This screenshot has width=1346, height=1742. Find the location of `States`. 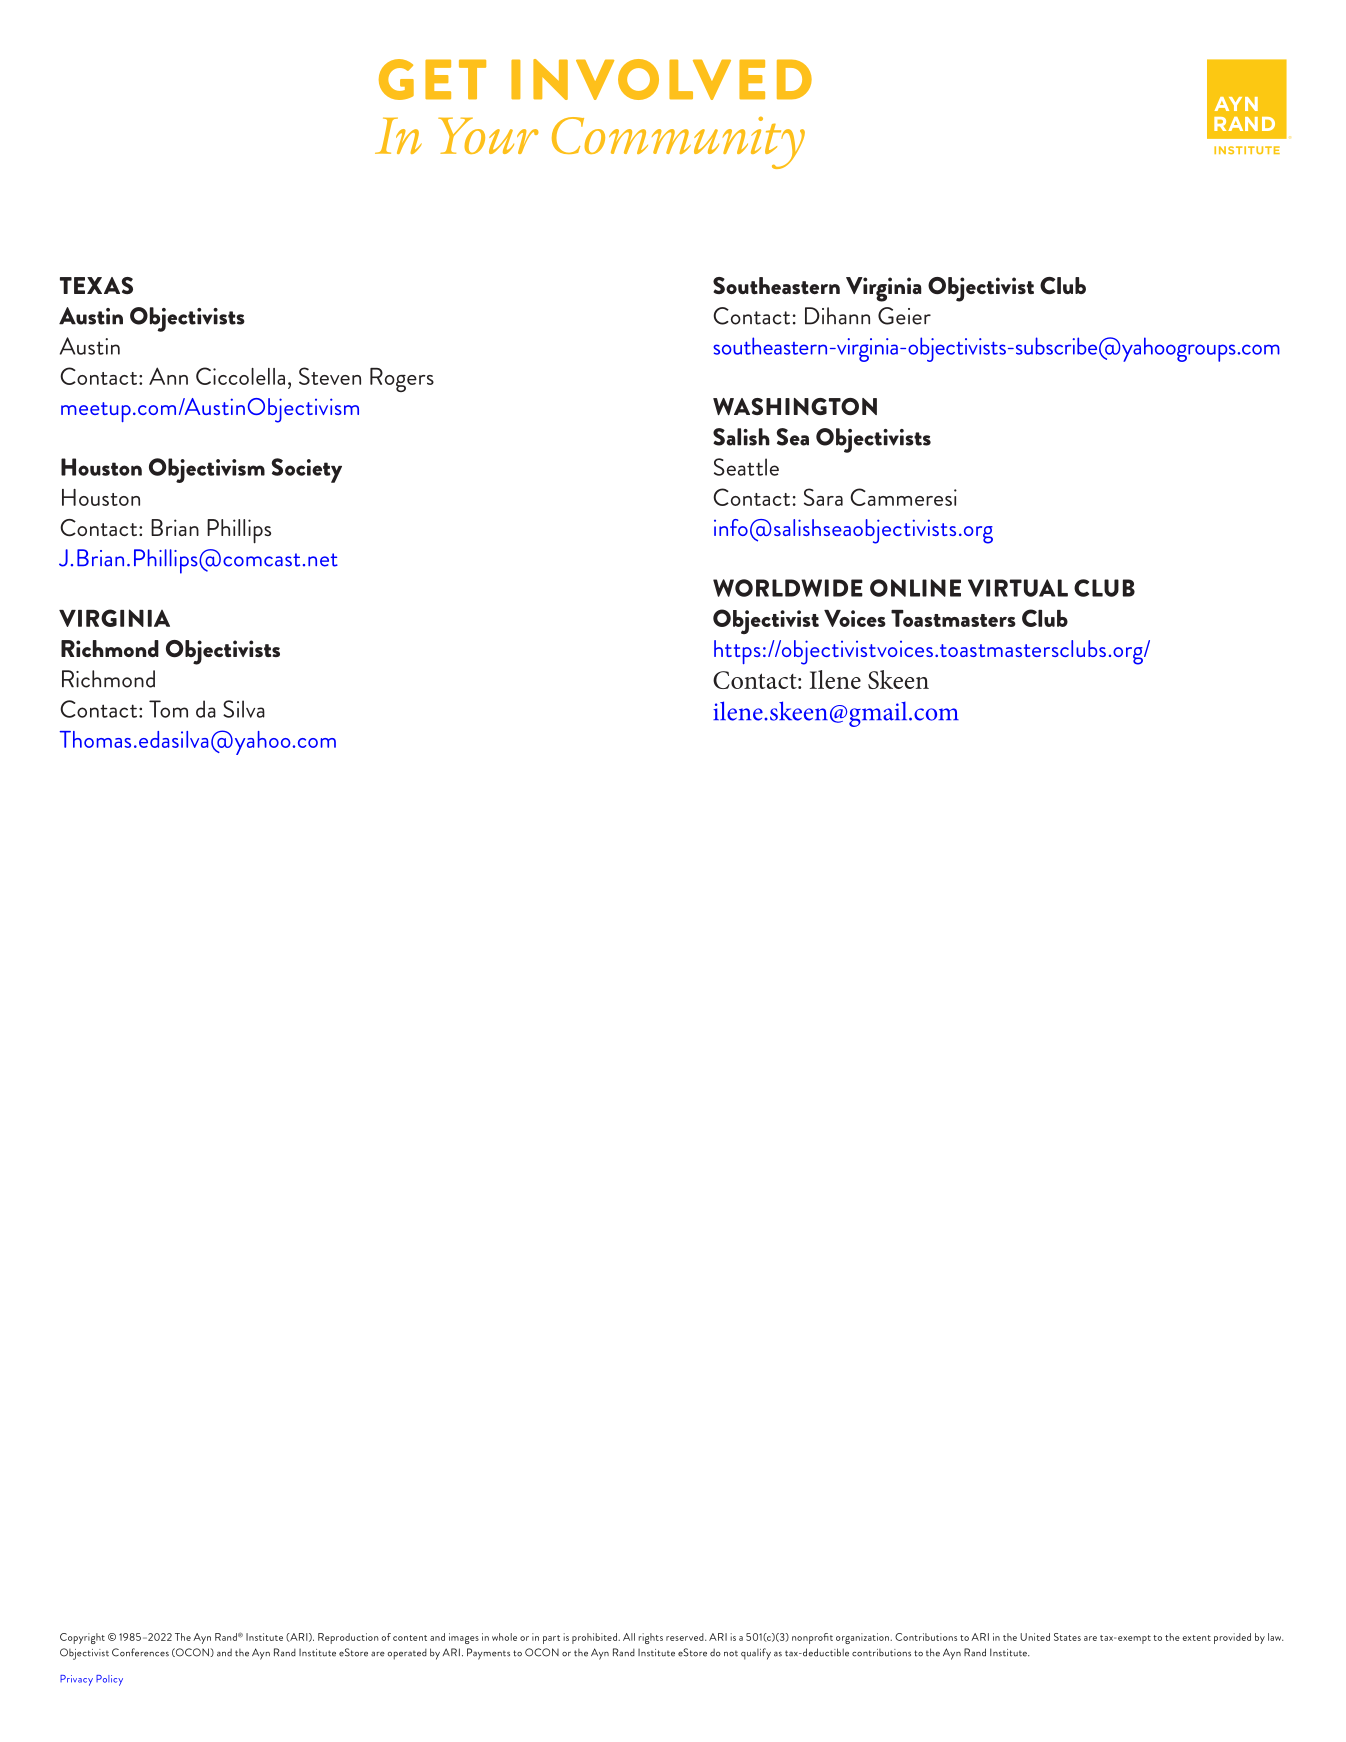

States is located at coordinates (1067, 1637).
